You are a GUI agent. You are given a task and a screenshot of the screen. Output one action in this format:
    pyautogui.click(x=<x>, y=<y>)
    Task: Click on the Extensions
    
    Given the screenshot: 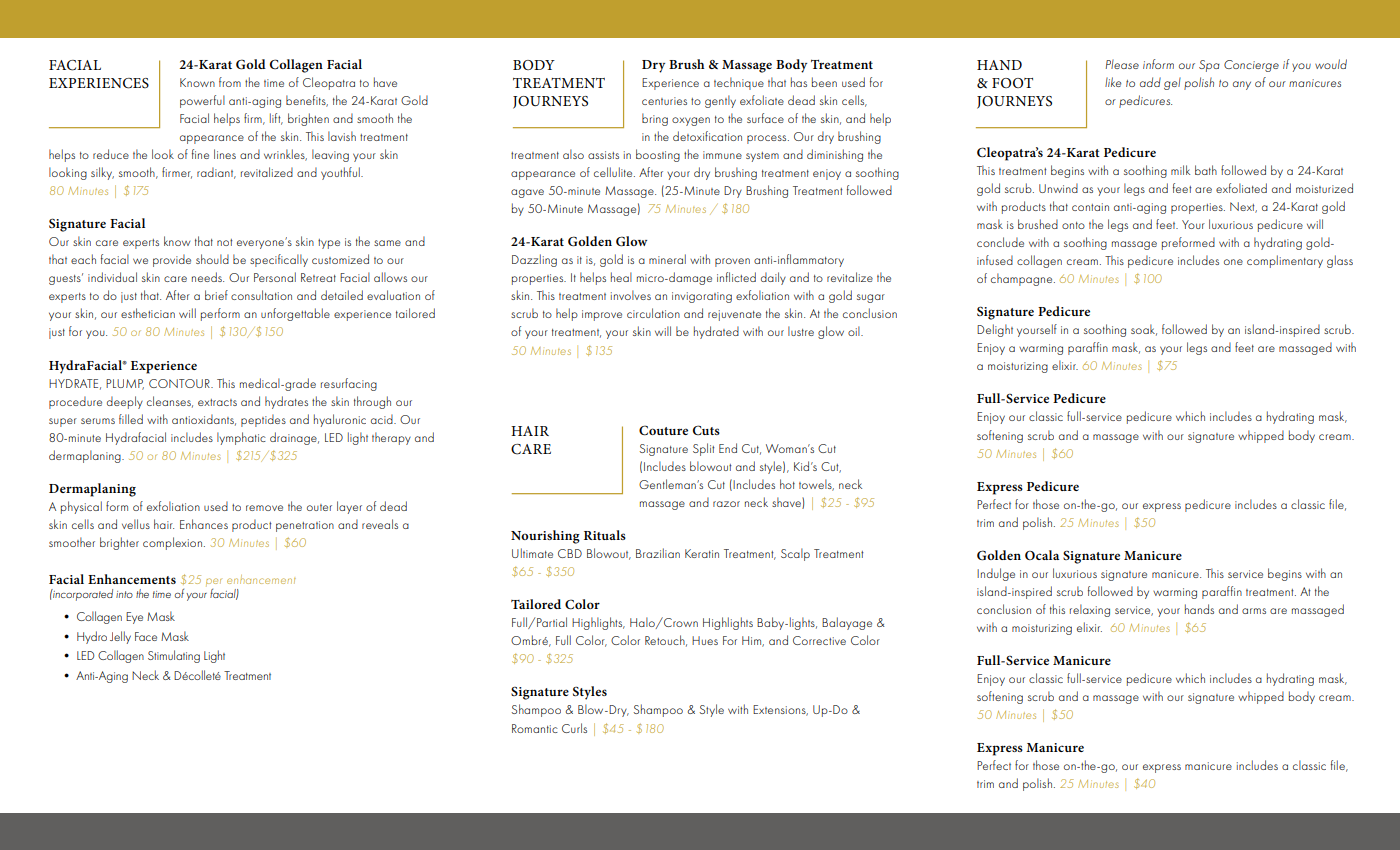 What is the action you would take?
    pyautogui.click(x=780, y=710)
